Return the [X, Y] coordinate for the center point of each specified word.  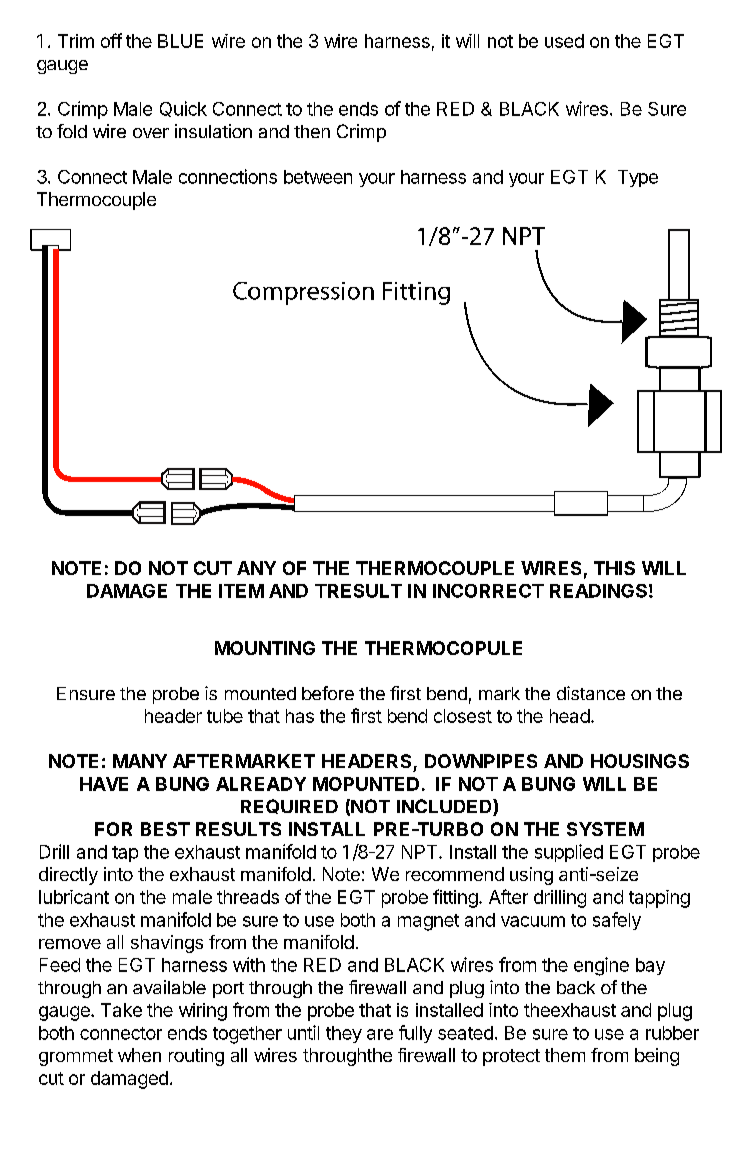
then [312, 131]
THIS [614, 568]
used [564, 41]
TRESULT [358, 591]
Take [121, 1010]
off [111, 40]
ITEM [241, 591]
